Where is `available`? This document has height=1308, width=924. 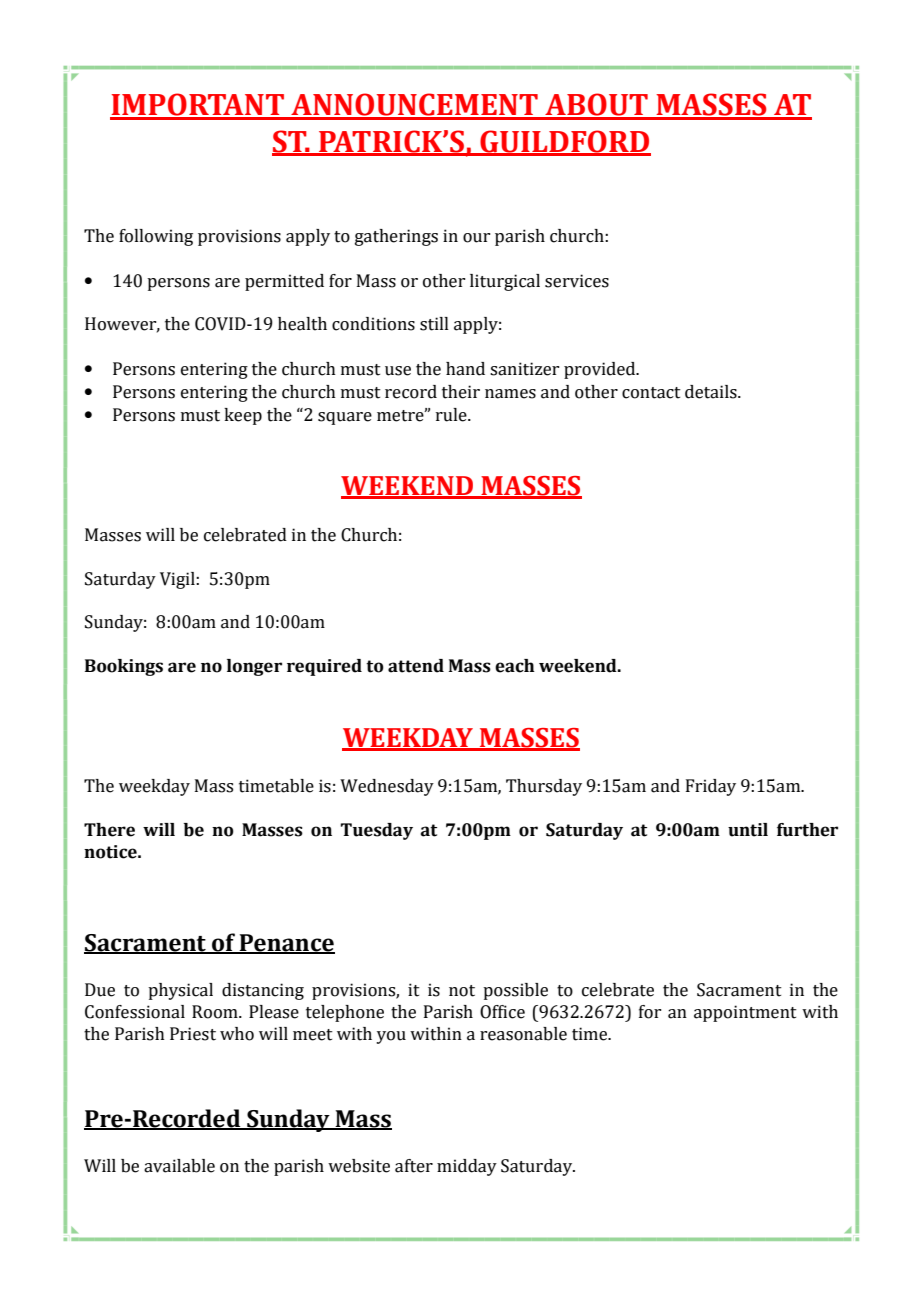 available is located at coordinates (179, 1166).
